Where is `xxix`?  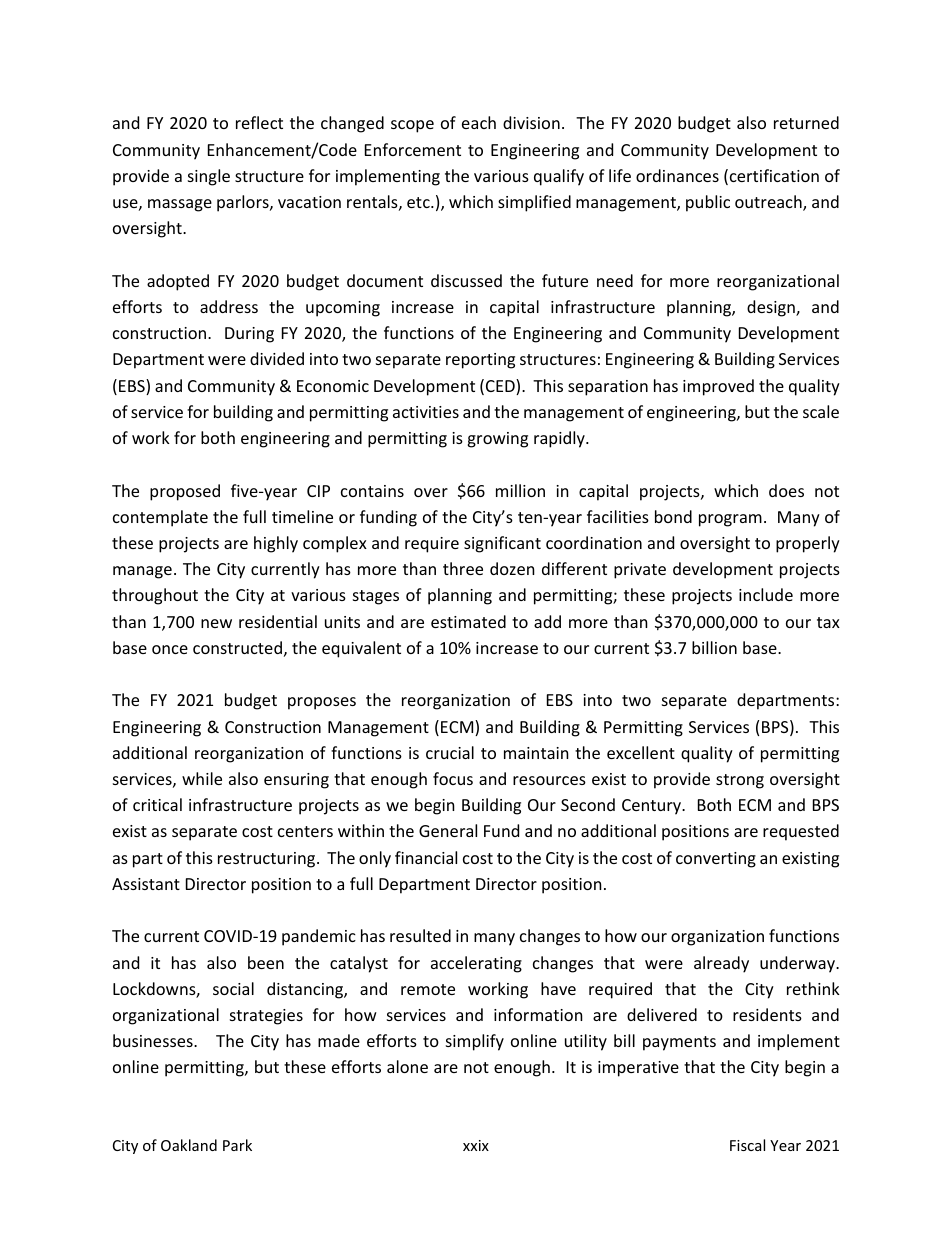 xxix is located at coordinates (476, 1145).
